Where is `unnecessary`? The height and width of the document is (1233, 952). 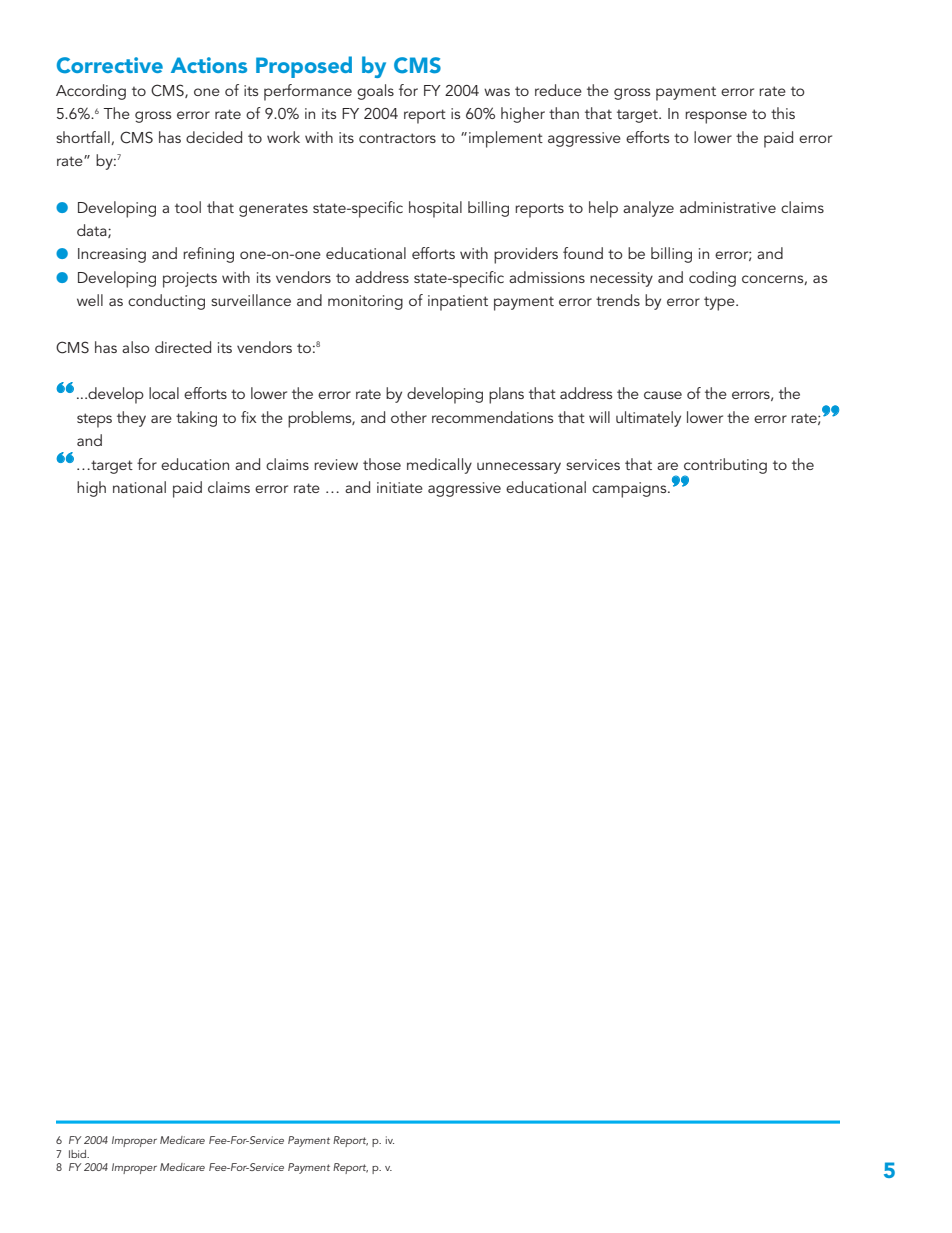 unnecessary is located at coordinates (519, 468).
